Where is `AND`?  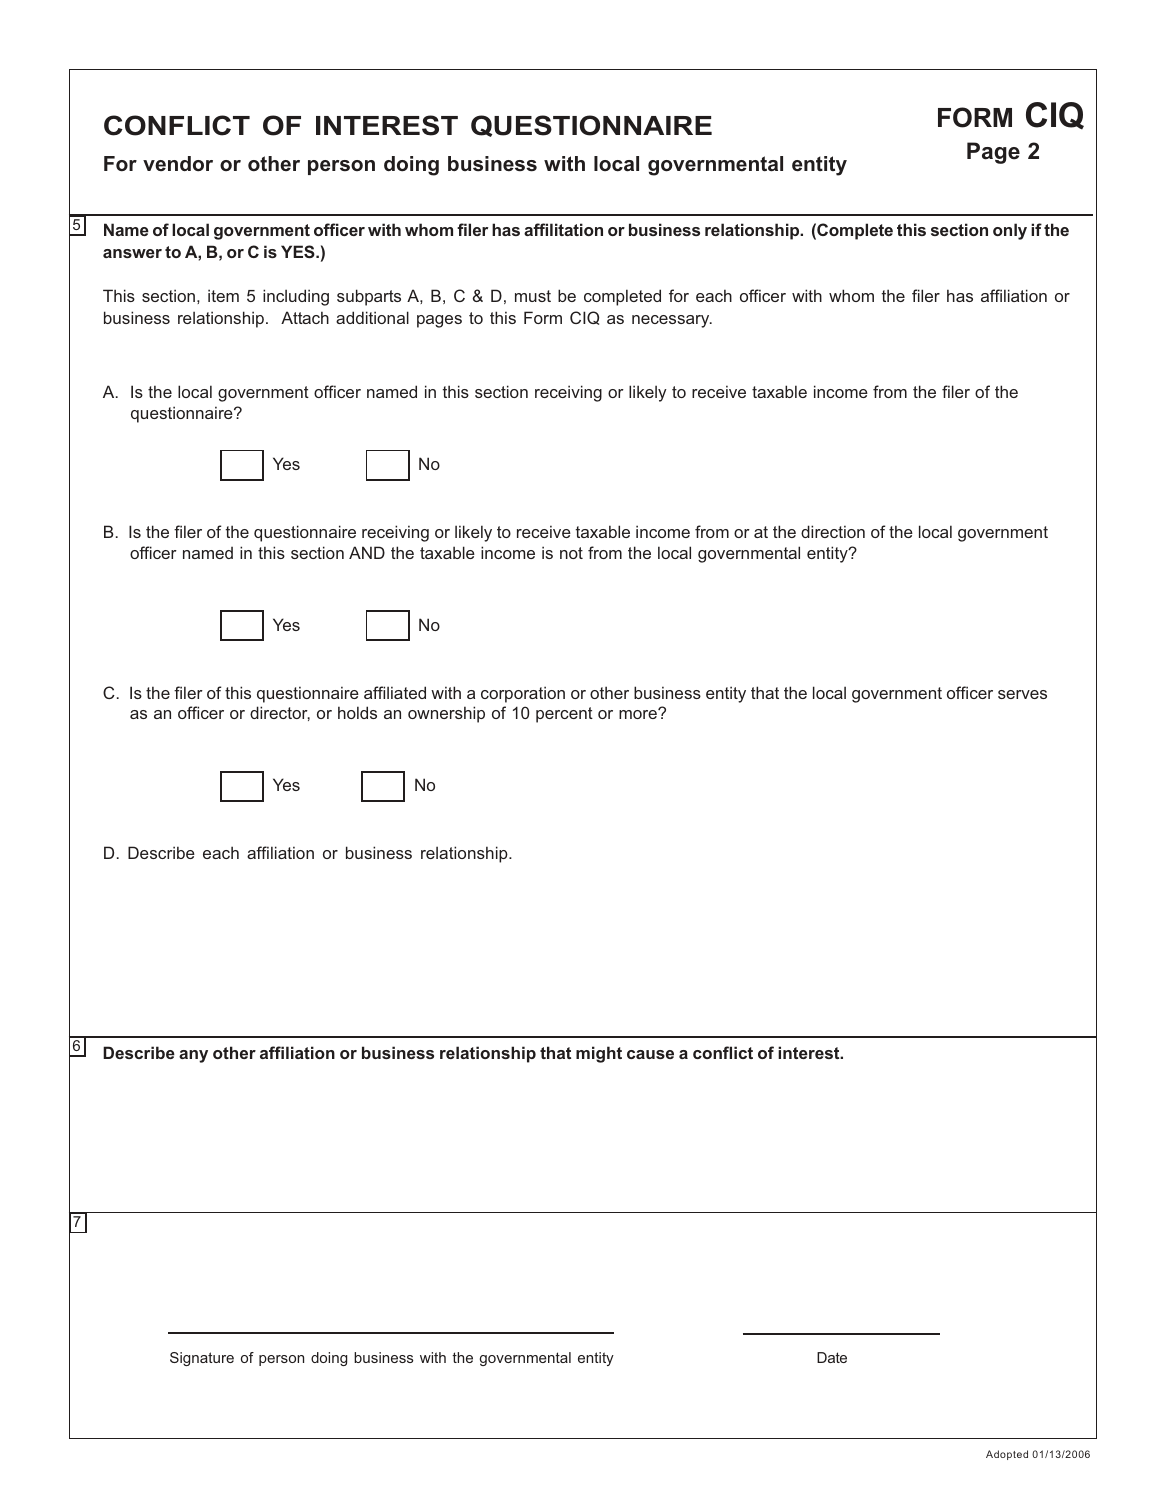
AND is located at coordinates (367, 552).
